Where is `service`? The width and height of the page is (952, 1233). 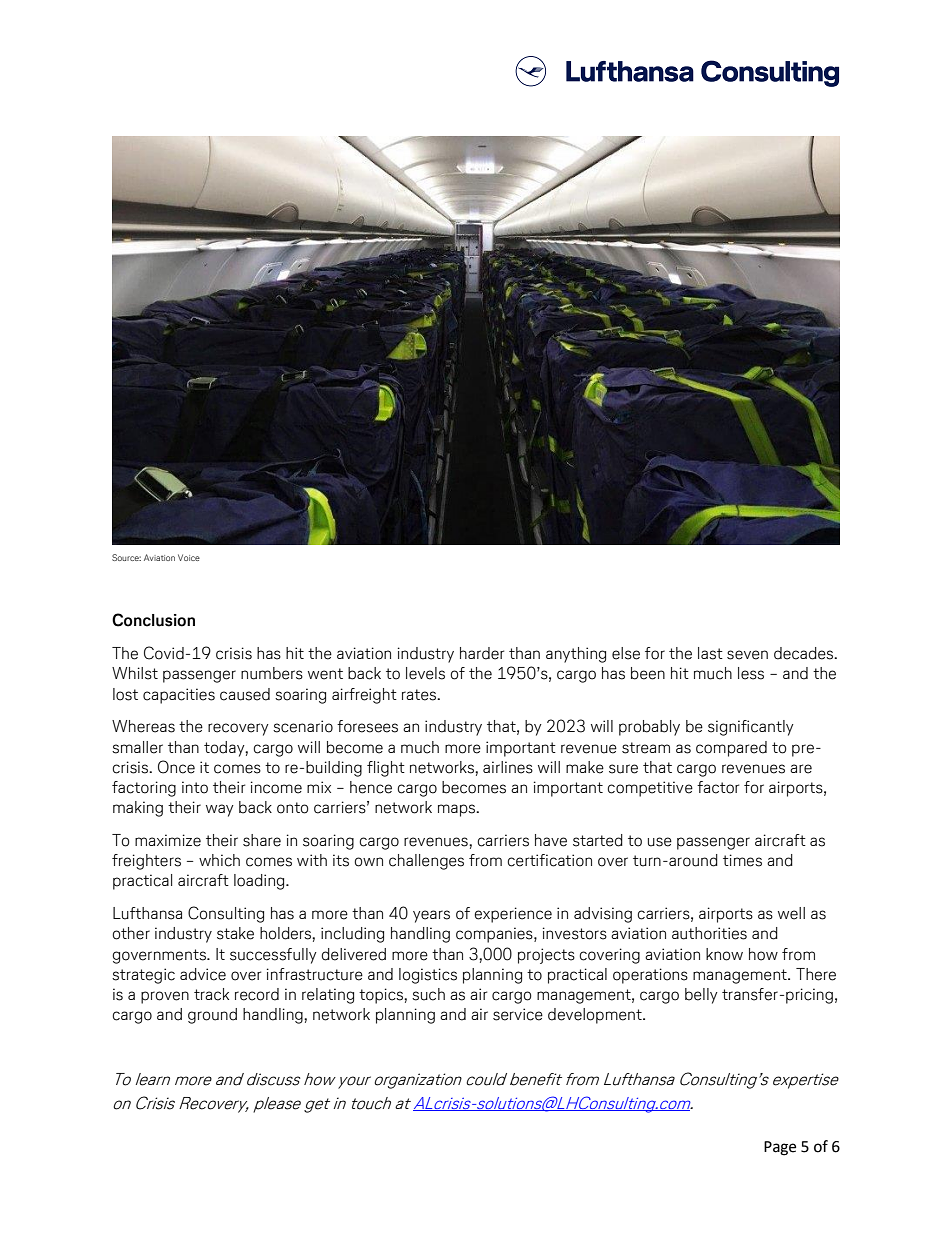
service is located at coordinates (518, 1014).
